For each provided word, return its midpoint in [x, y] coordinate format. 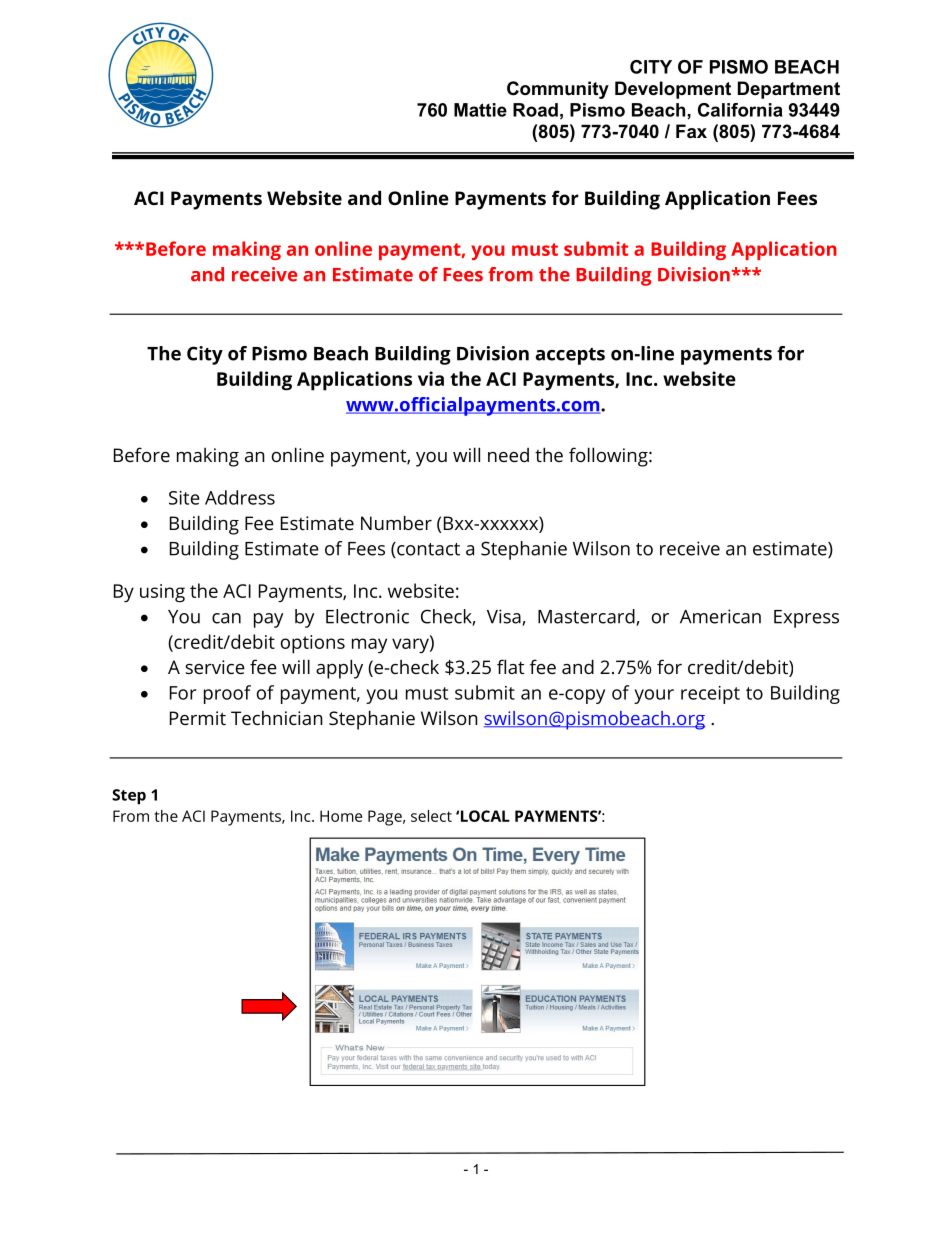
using [162, 593]
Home [341, 816]
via [431, 378]
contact [427, 550]
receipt [710, 695]
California [740, 110]
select [431, 816]
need [508, 455]
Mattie [480, 110]
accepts [570, 356]
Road [535, 110]
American [720, 616]
